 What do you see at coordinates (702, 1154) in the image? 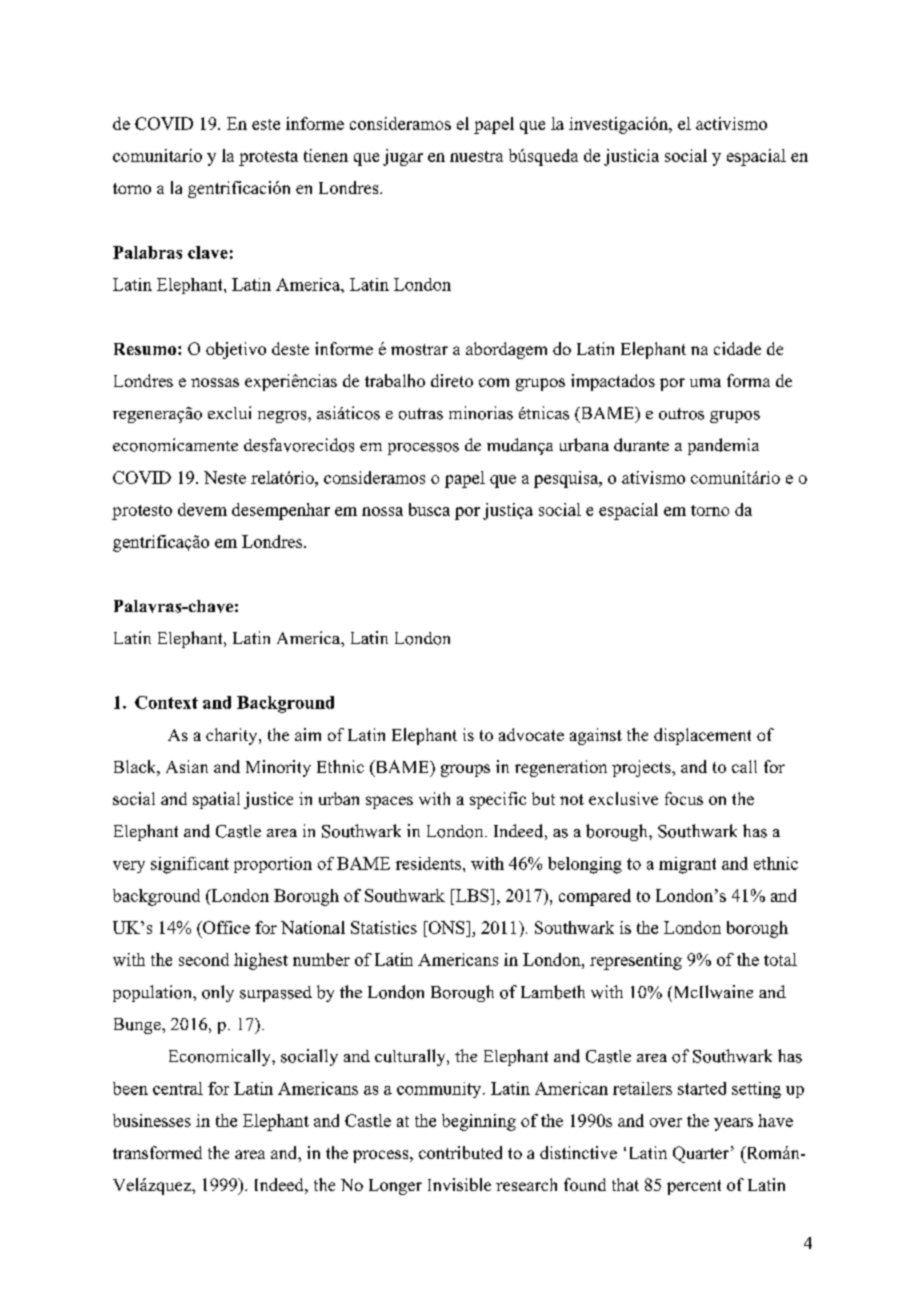
I see `Quarter` at bounding box center [702, 1154].
